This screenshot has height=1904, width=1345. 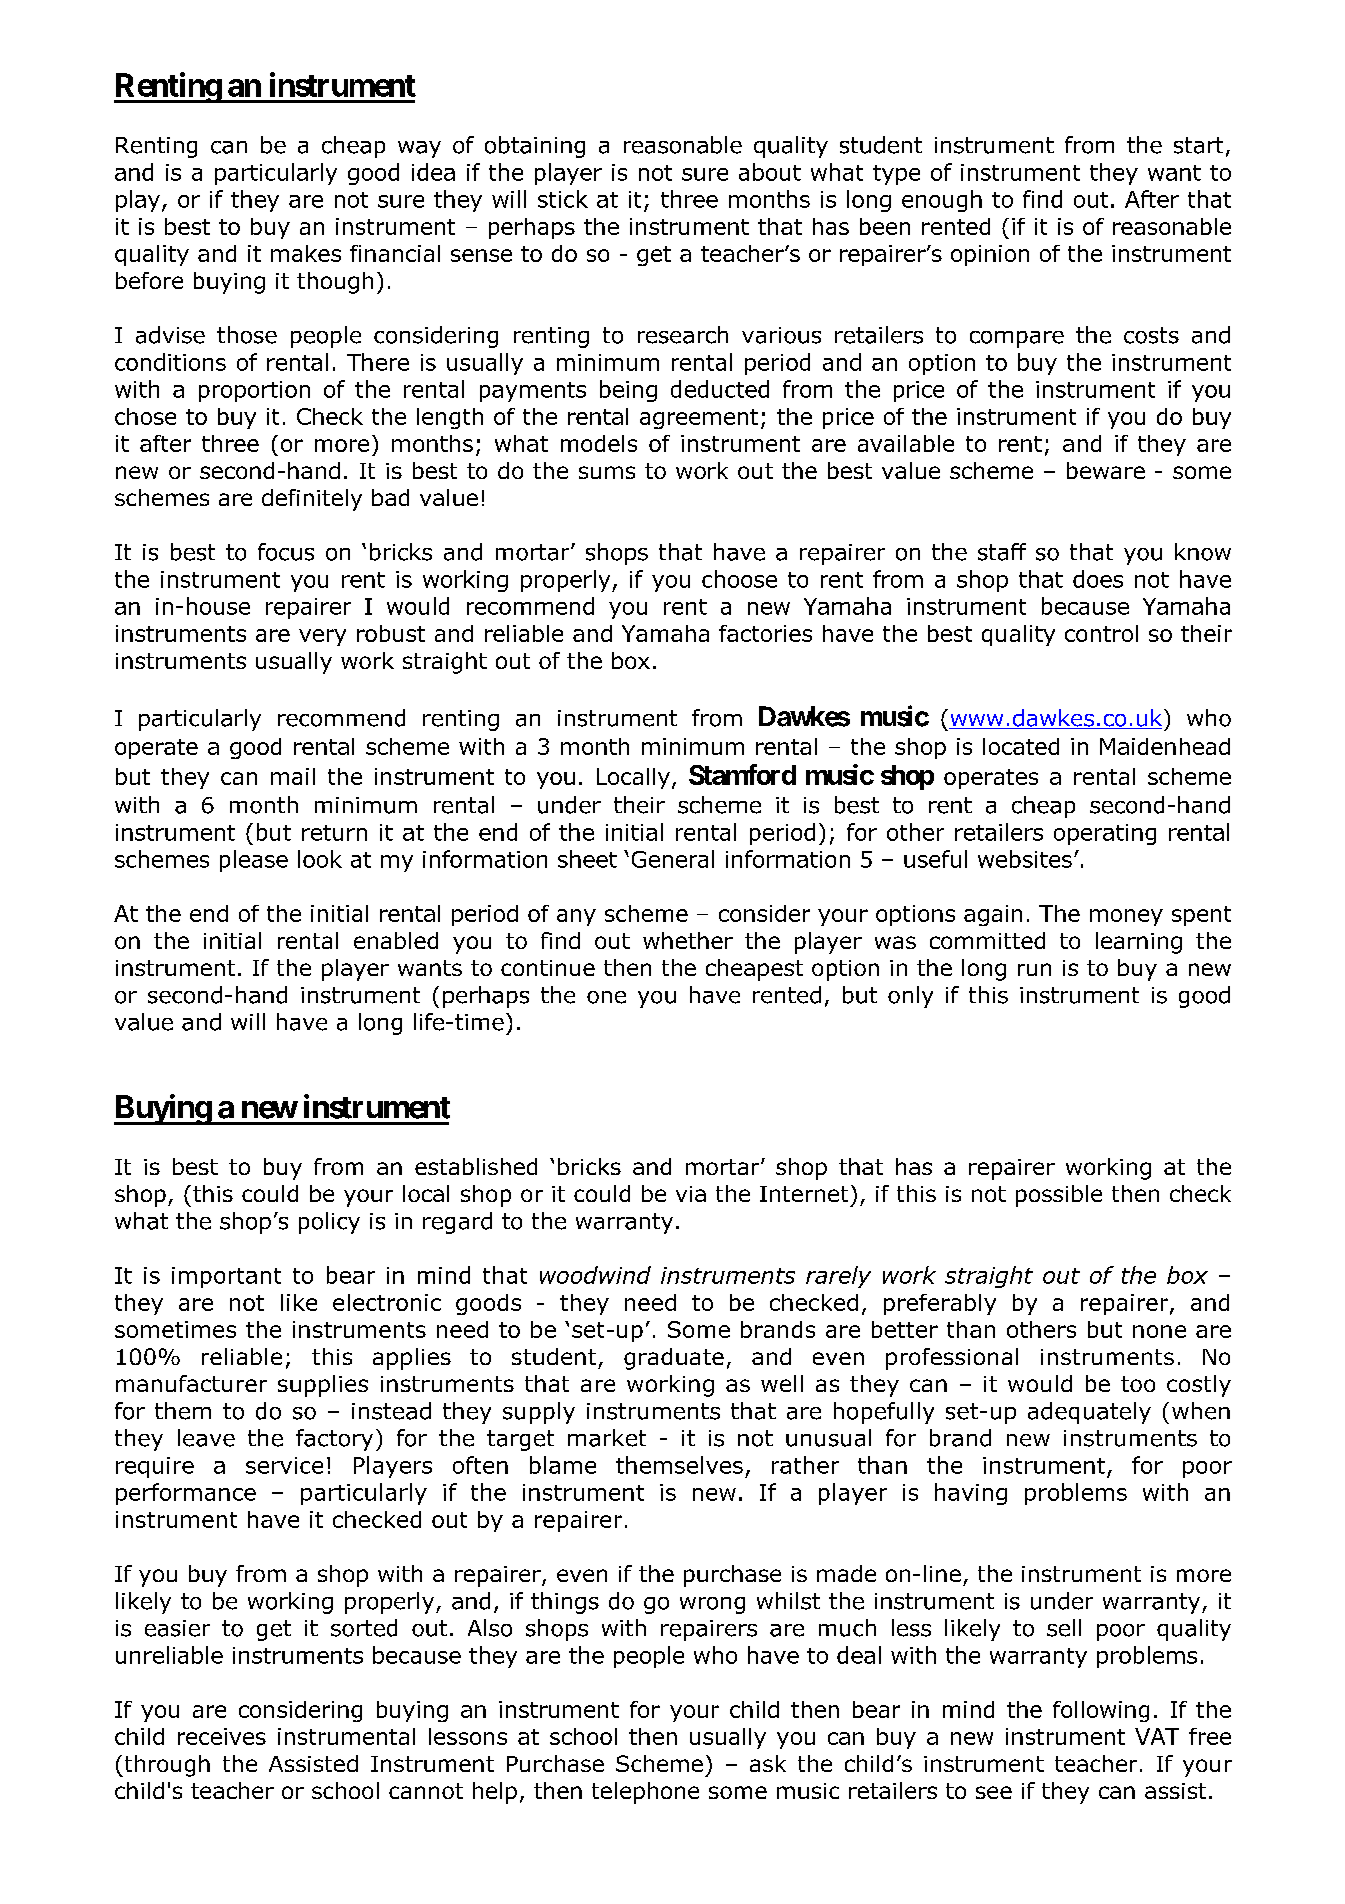 I want to click on choose, so click(x=739, y=579).
